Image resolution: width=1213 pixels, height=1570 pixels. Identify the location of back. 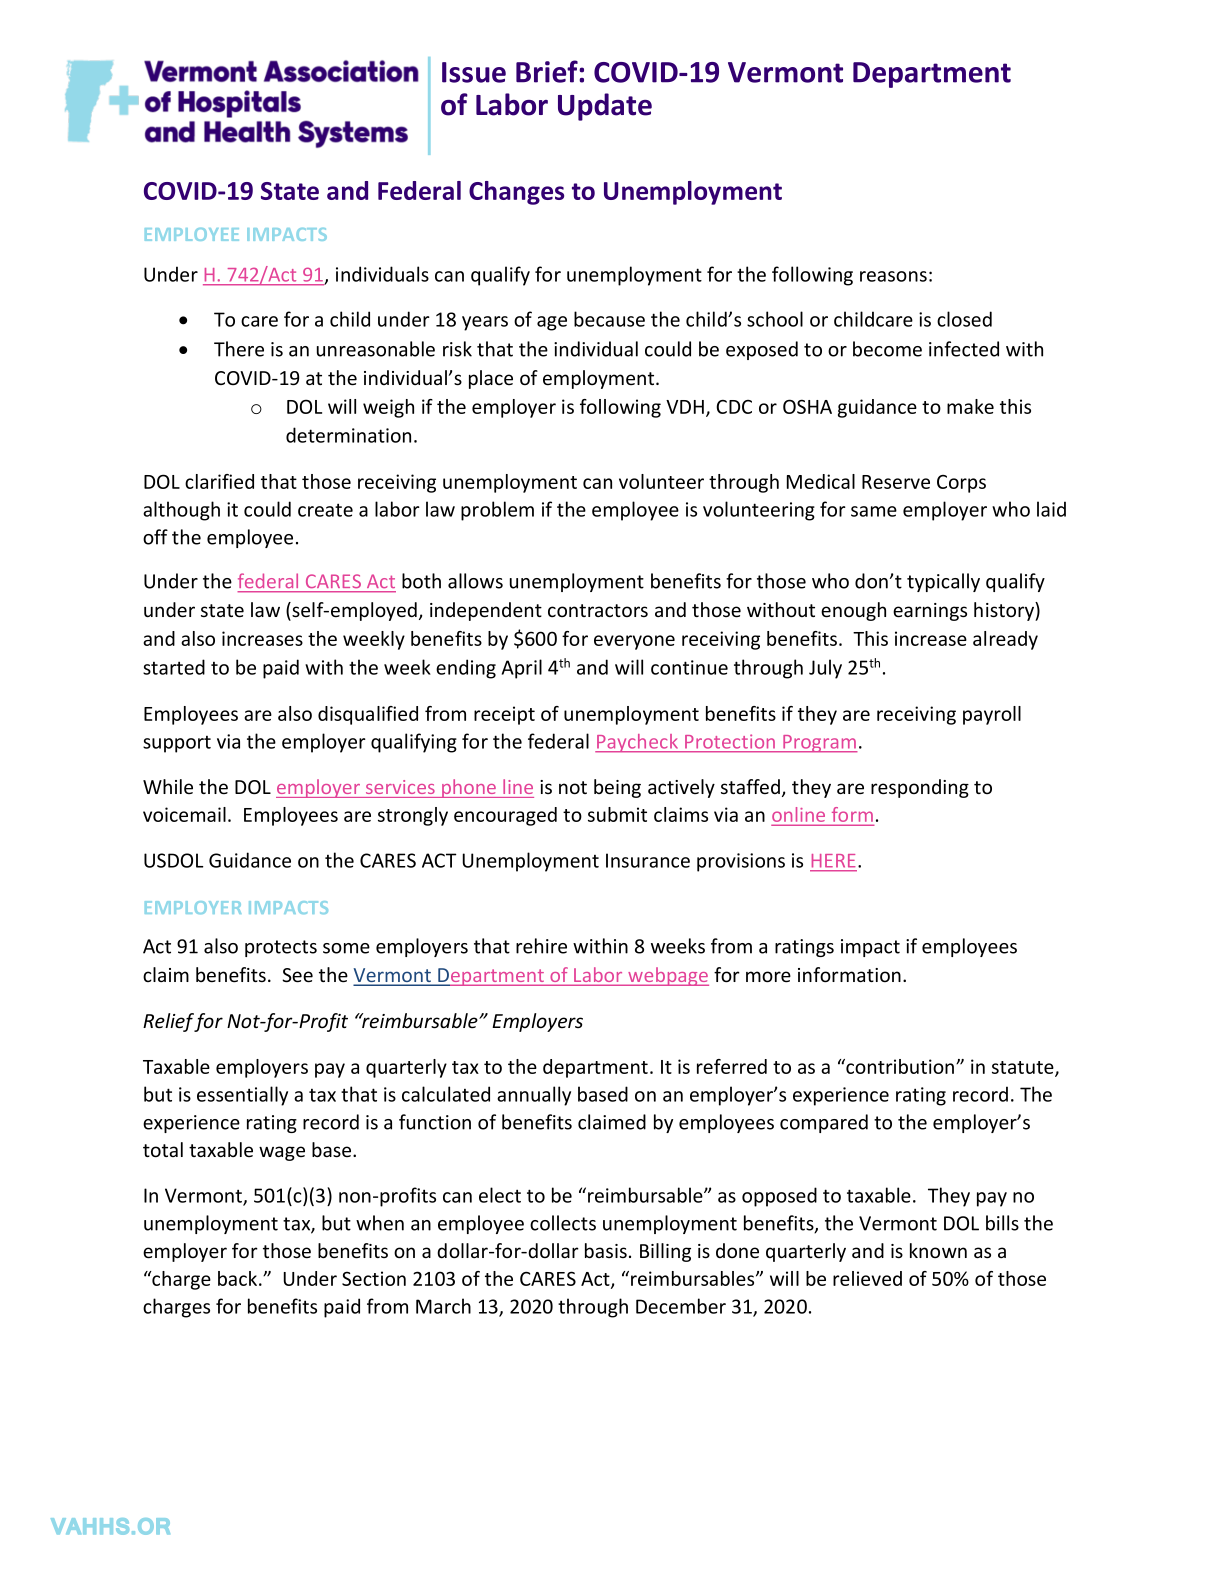
(239, 1278).
